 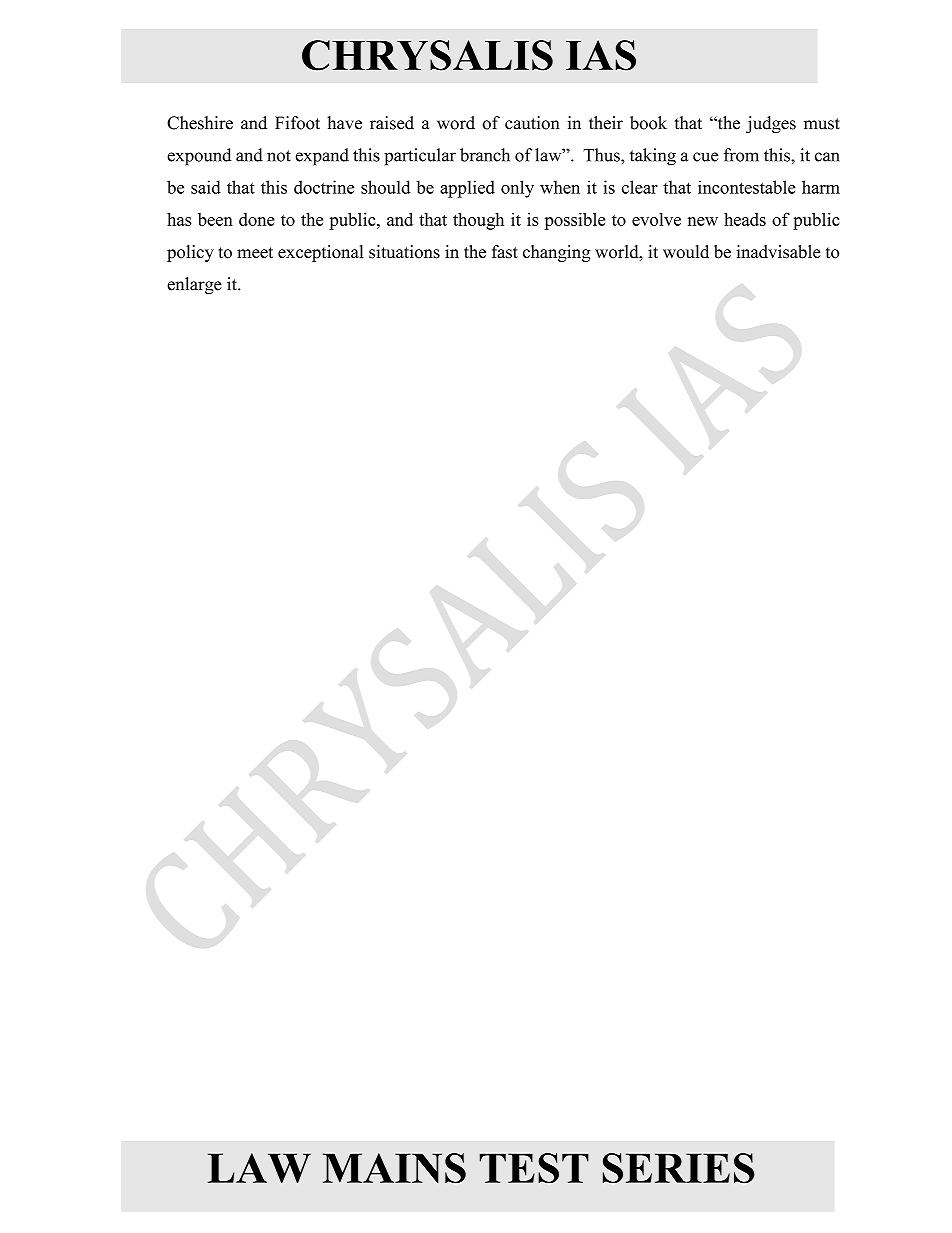 I want to click on inadvisable, so click(x=778, y=252).
